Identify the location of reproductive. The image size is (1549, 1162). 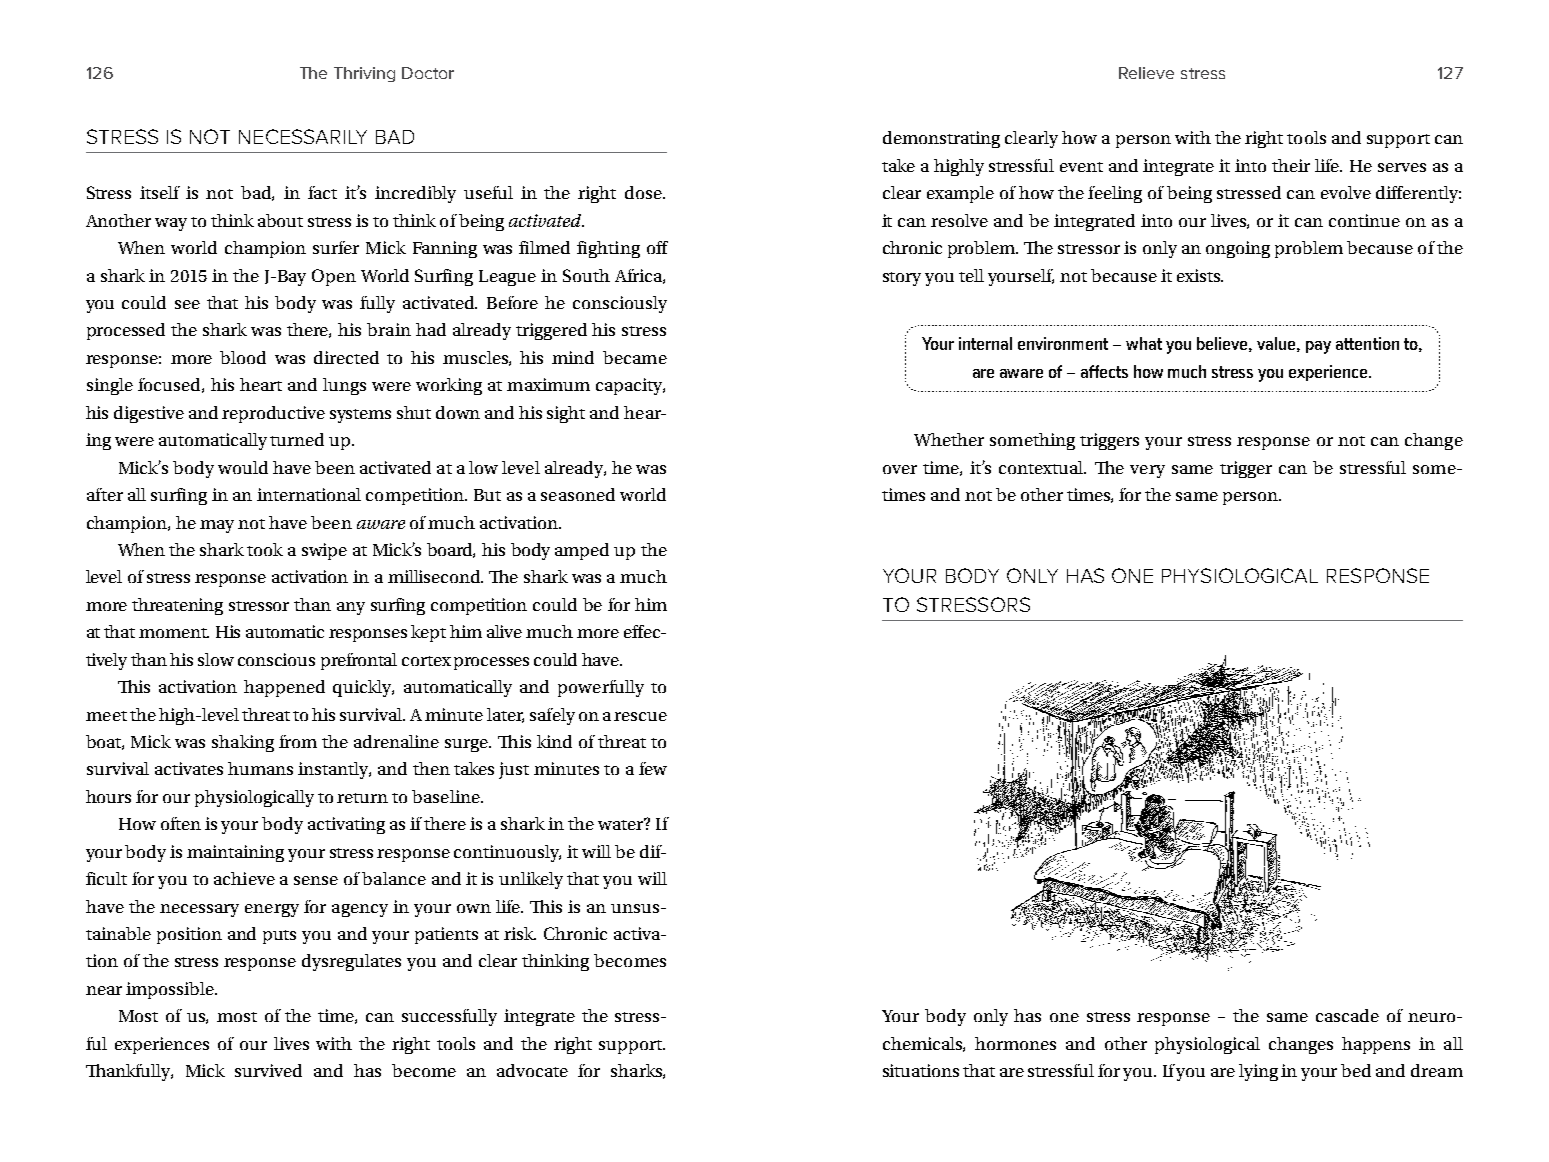
(273, 414).
